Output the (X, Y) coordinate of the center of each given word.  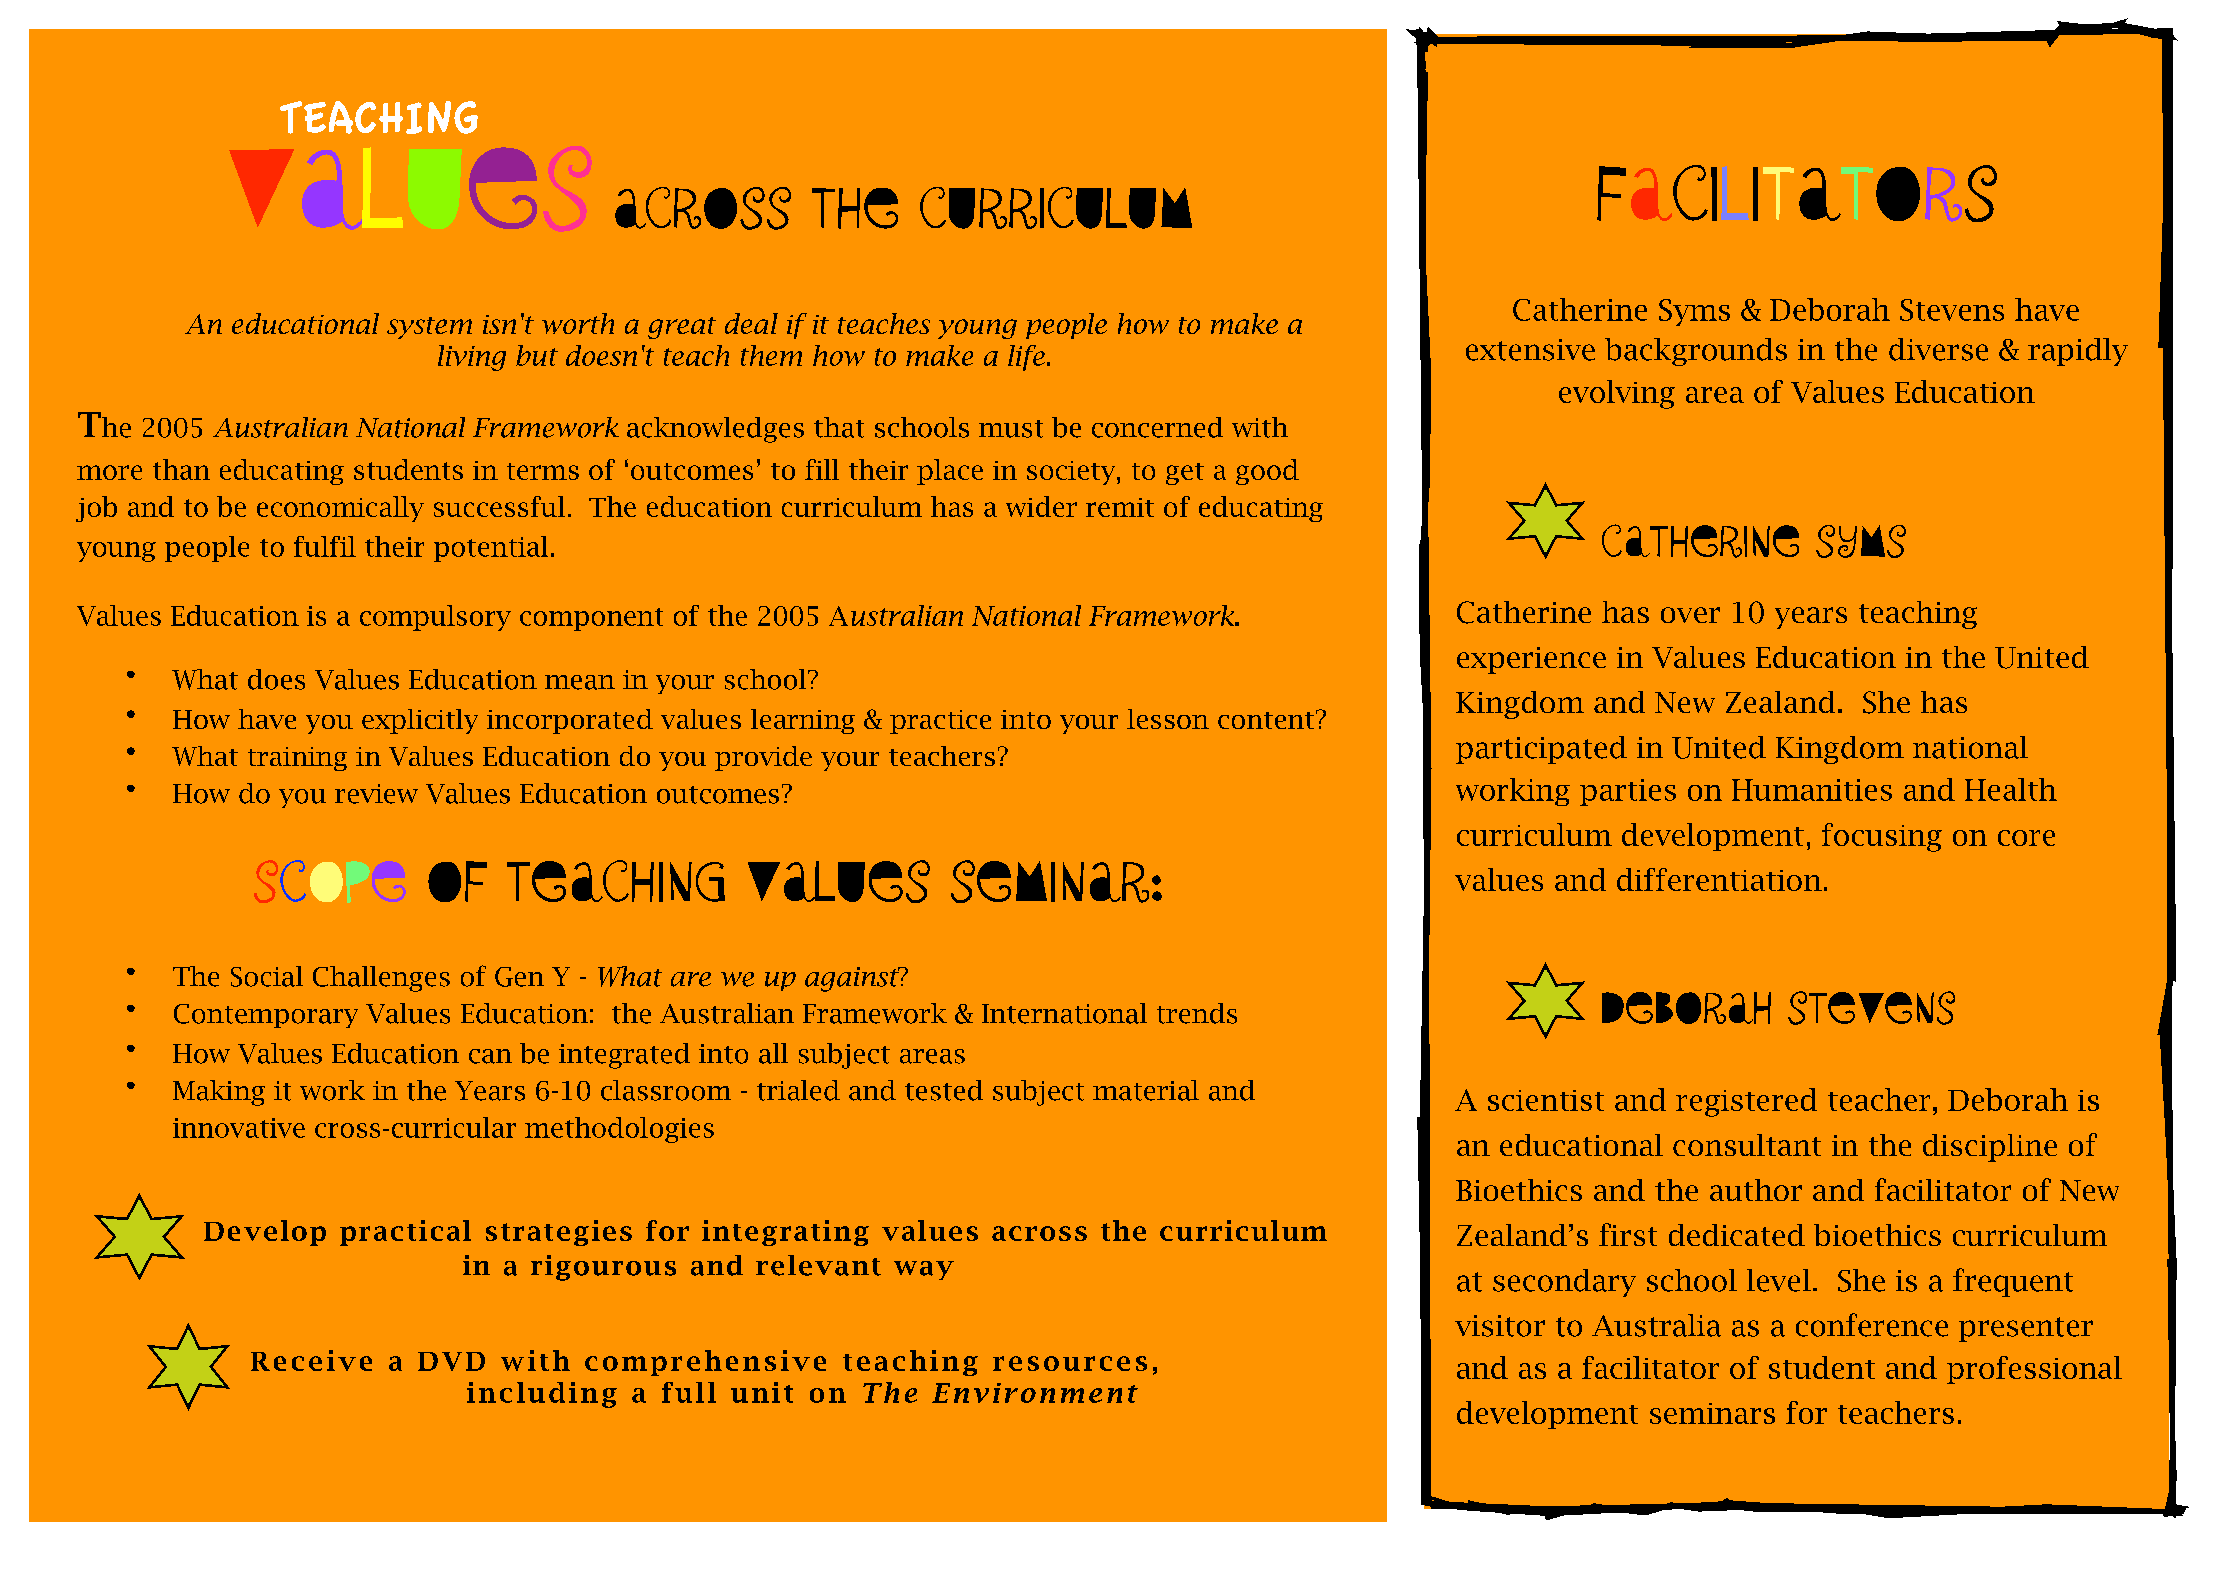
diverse (1938, 349)
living (472, 358)
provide (763, 758)
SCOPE (326, 882)
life (1026, 358)
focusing (1882, 837)
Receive (311, 1360)
